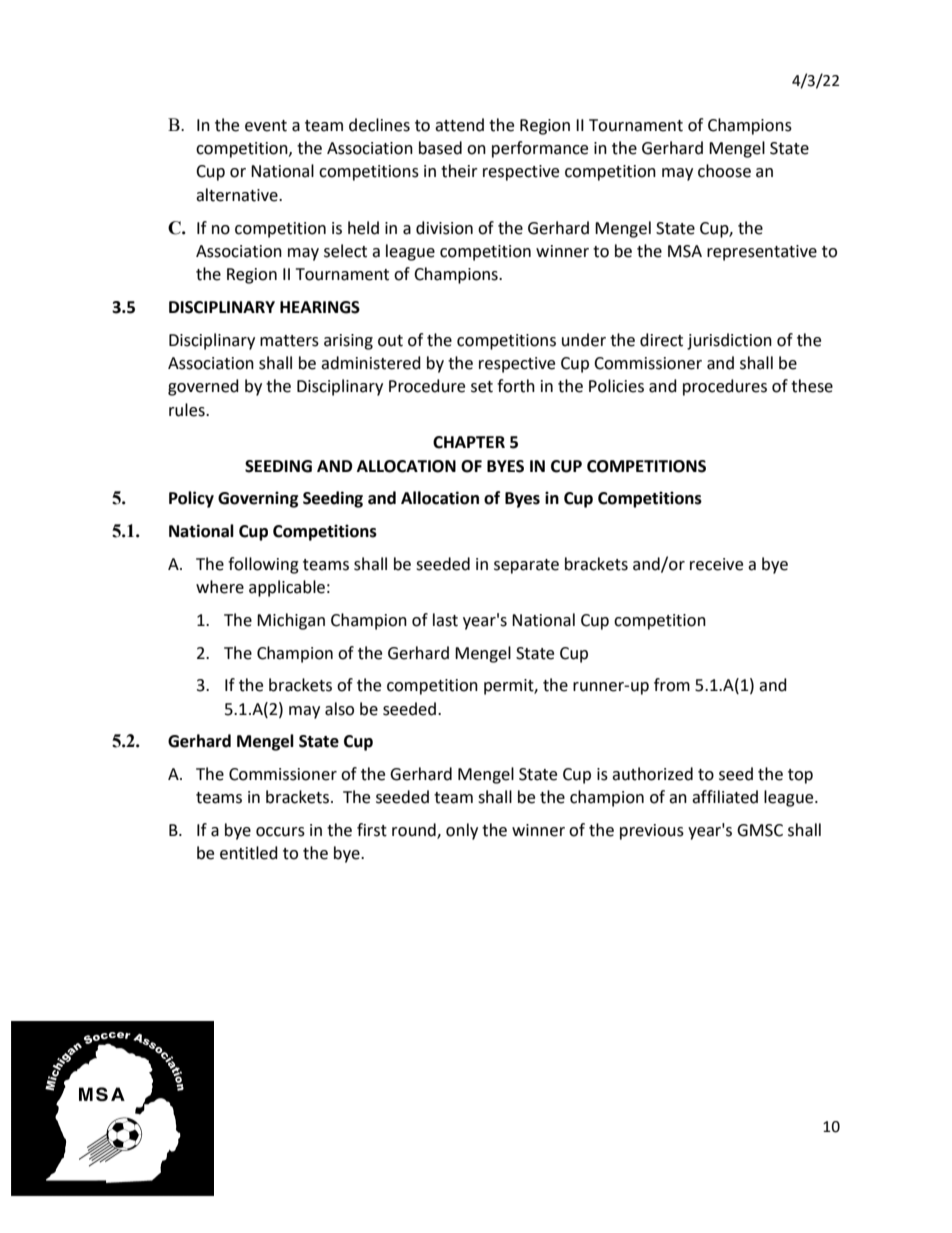  I want to click on choose, so click(724, 171).
